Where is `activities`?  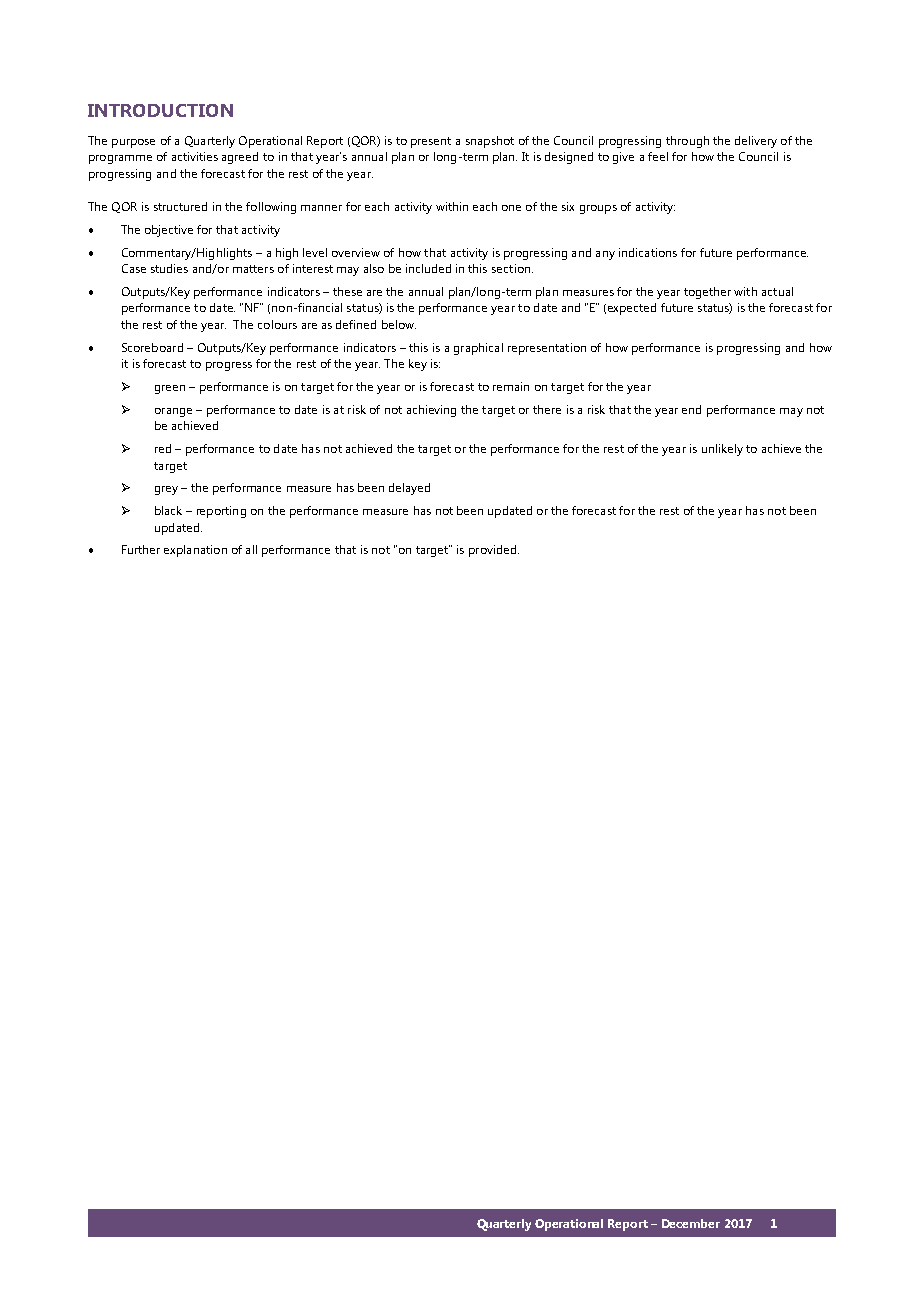
activities is located at coordinates (195, 156).
